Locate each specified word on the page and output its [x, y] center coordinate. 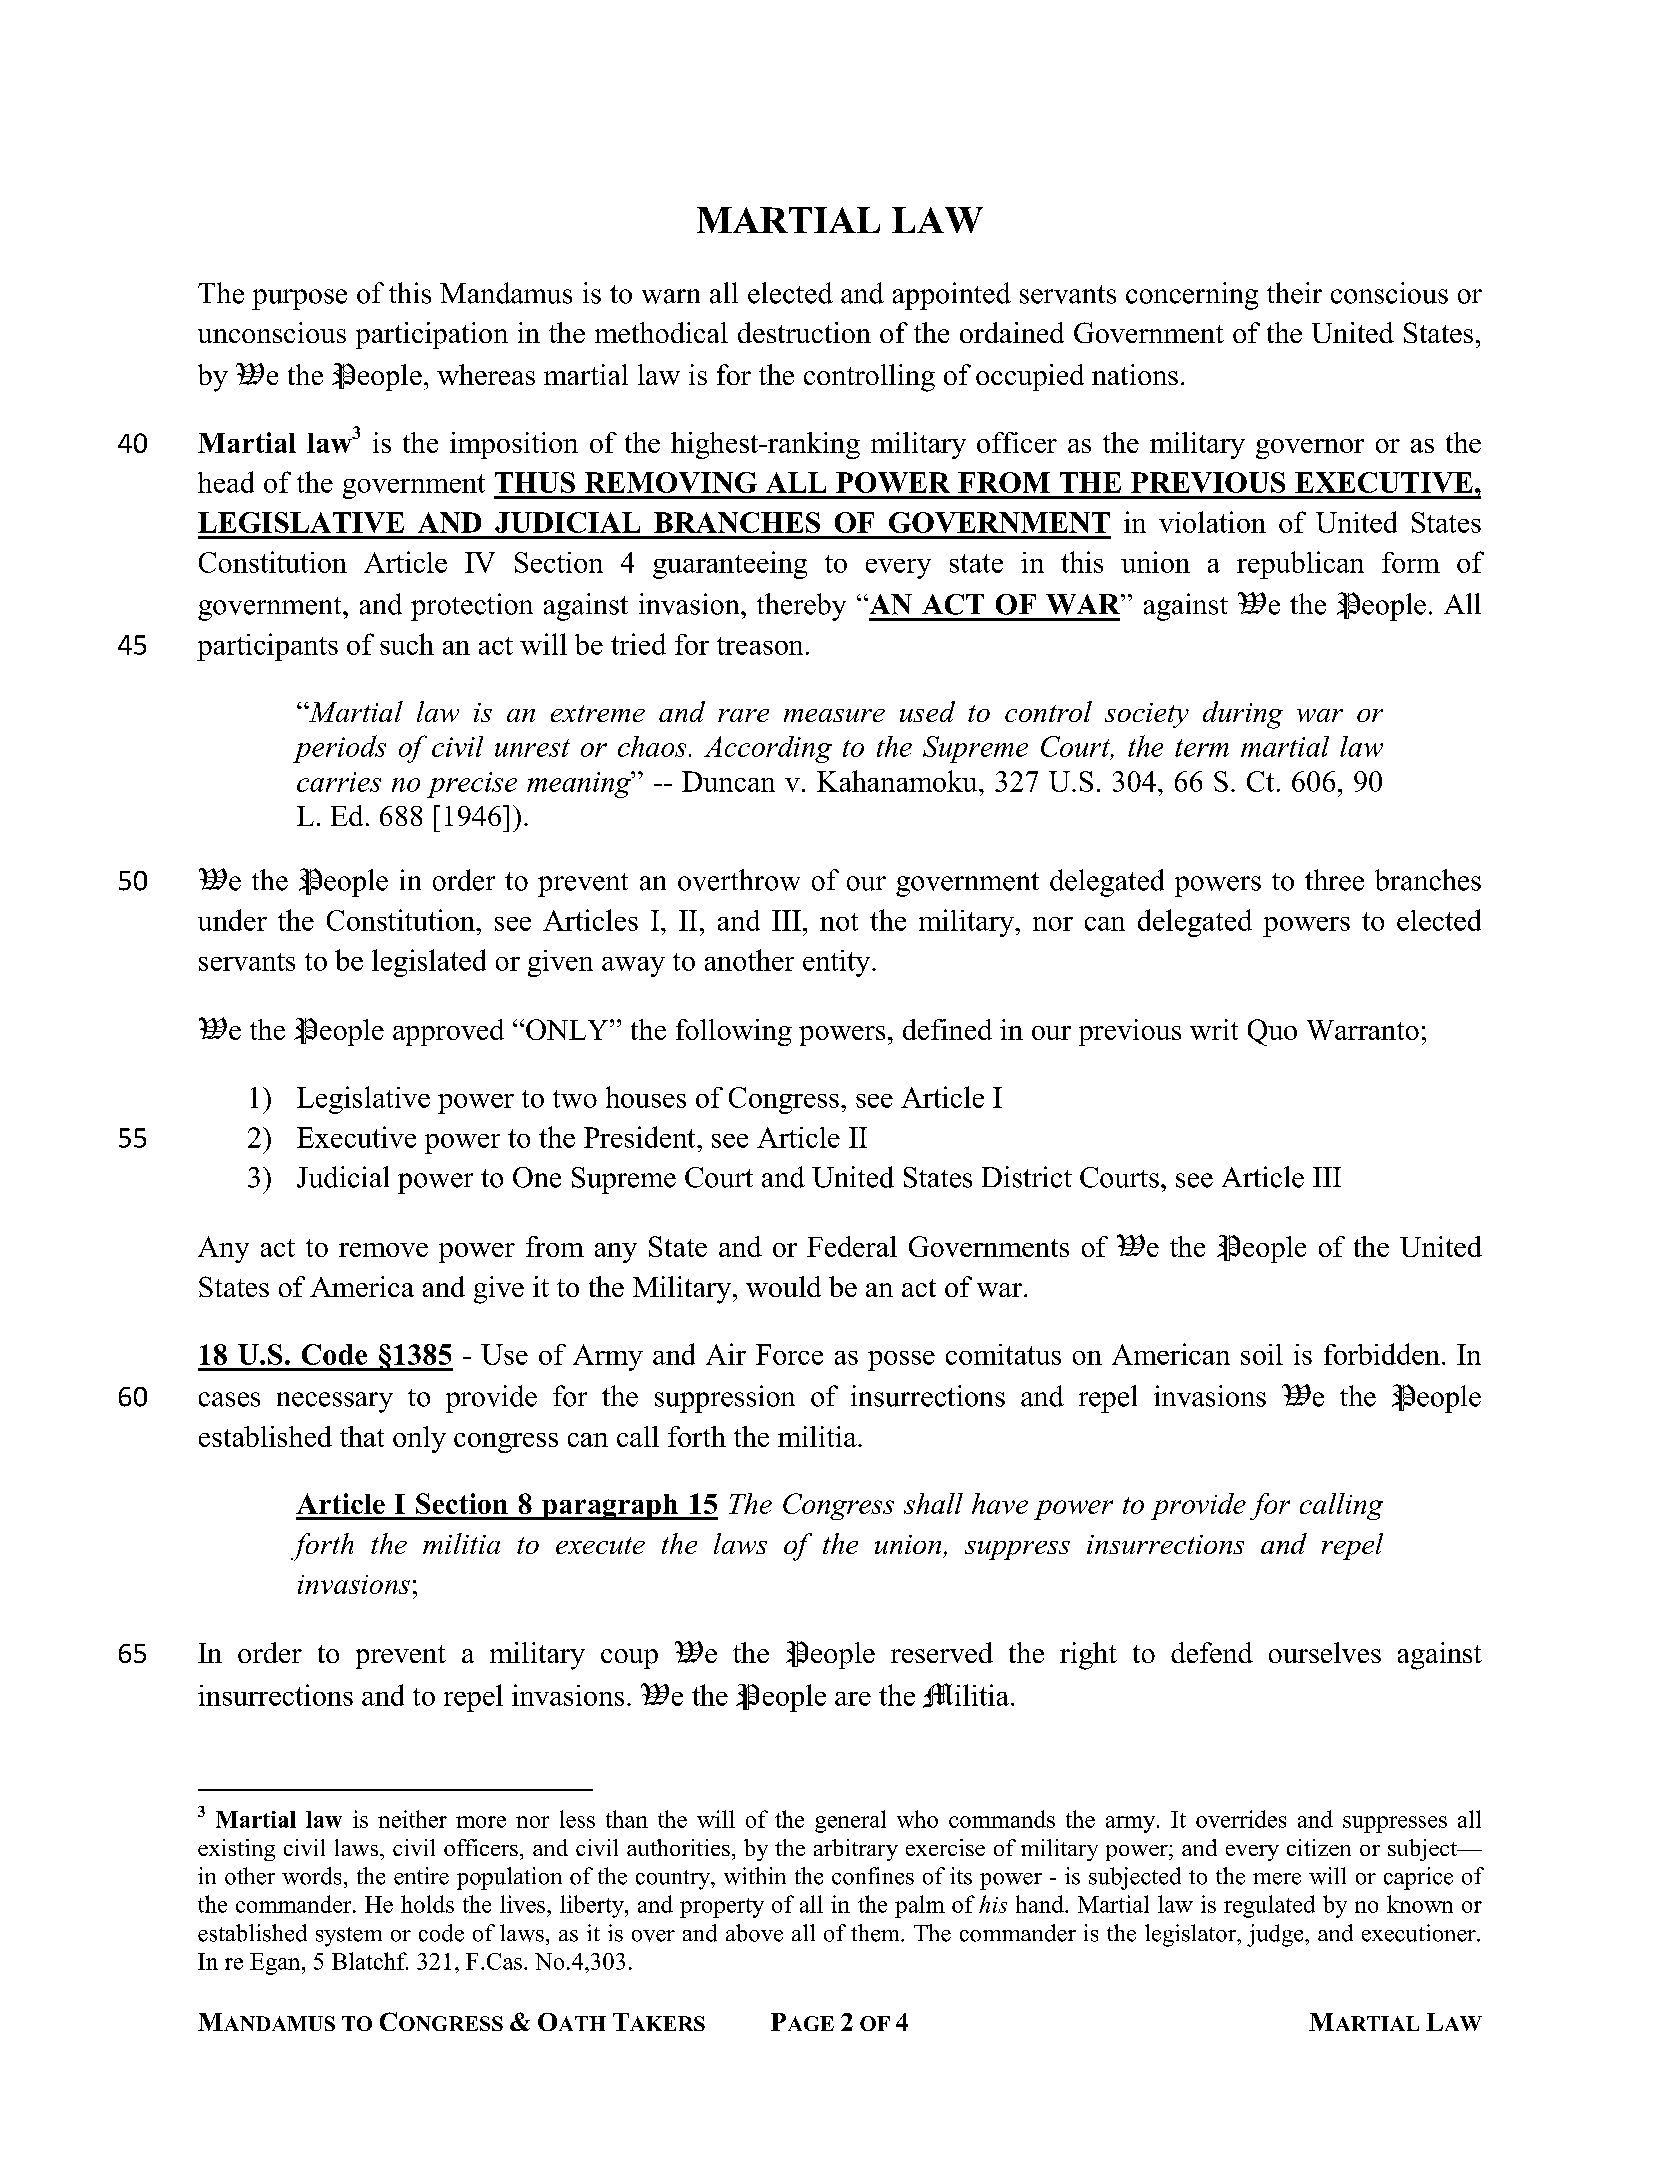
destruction [804, 332]
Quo [1272, 1032]
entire [421, 1876]
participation [432, 335]
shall [933, 1503]
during [1243, 715]
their [1294, 293]
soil [1262, 1354]
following [734, 1032]
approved [448, 1032]
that [362, 1436]
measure [834, 715]
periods [339, 749]
